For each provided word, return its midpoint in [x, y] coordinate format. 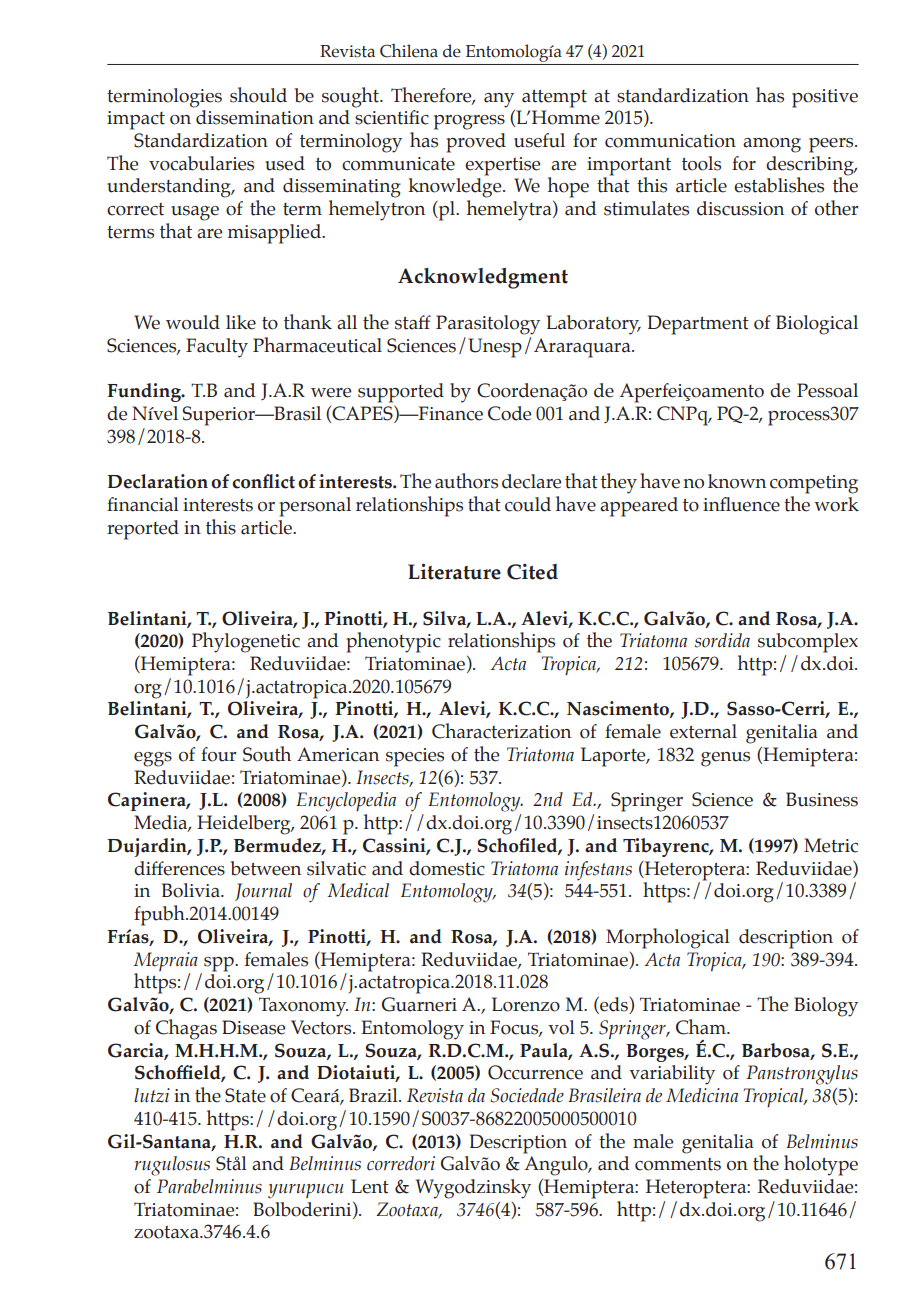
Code [509, 413]
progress [469, 122]
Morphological [668, 938]
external [703, 731]
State [245, 1095]
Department [698, 325]
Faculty [217, 348]
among [772, 145]
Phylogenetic [246, 642]
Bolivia [192, 890]
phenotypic [393, 642]
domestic [447, 868]
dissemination [255, 117]
